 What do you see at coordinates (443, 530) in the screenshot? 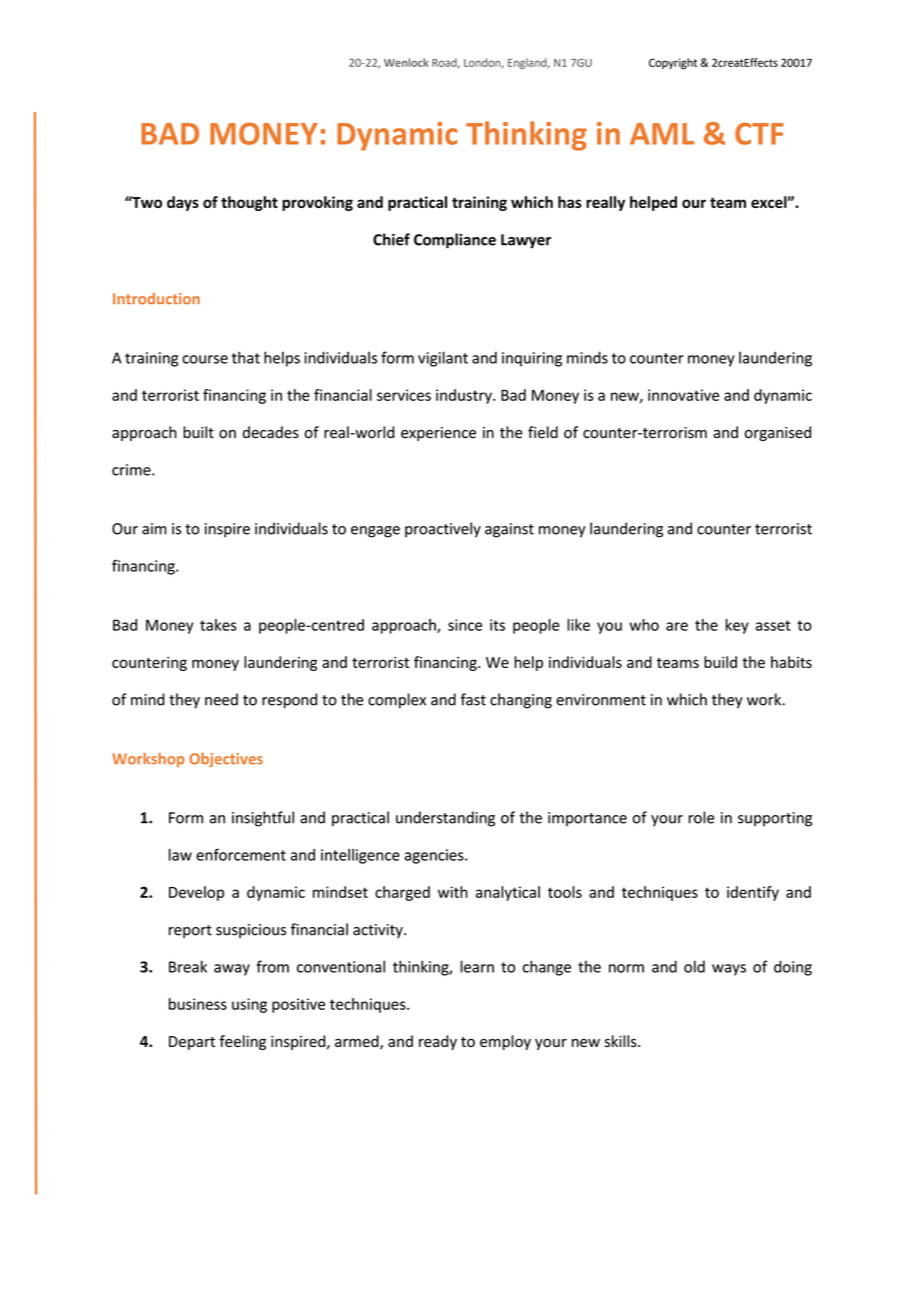
I see `proactively` at bounding box center [443, 530].
